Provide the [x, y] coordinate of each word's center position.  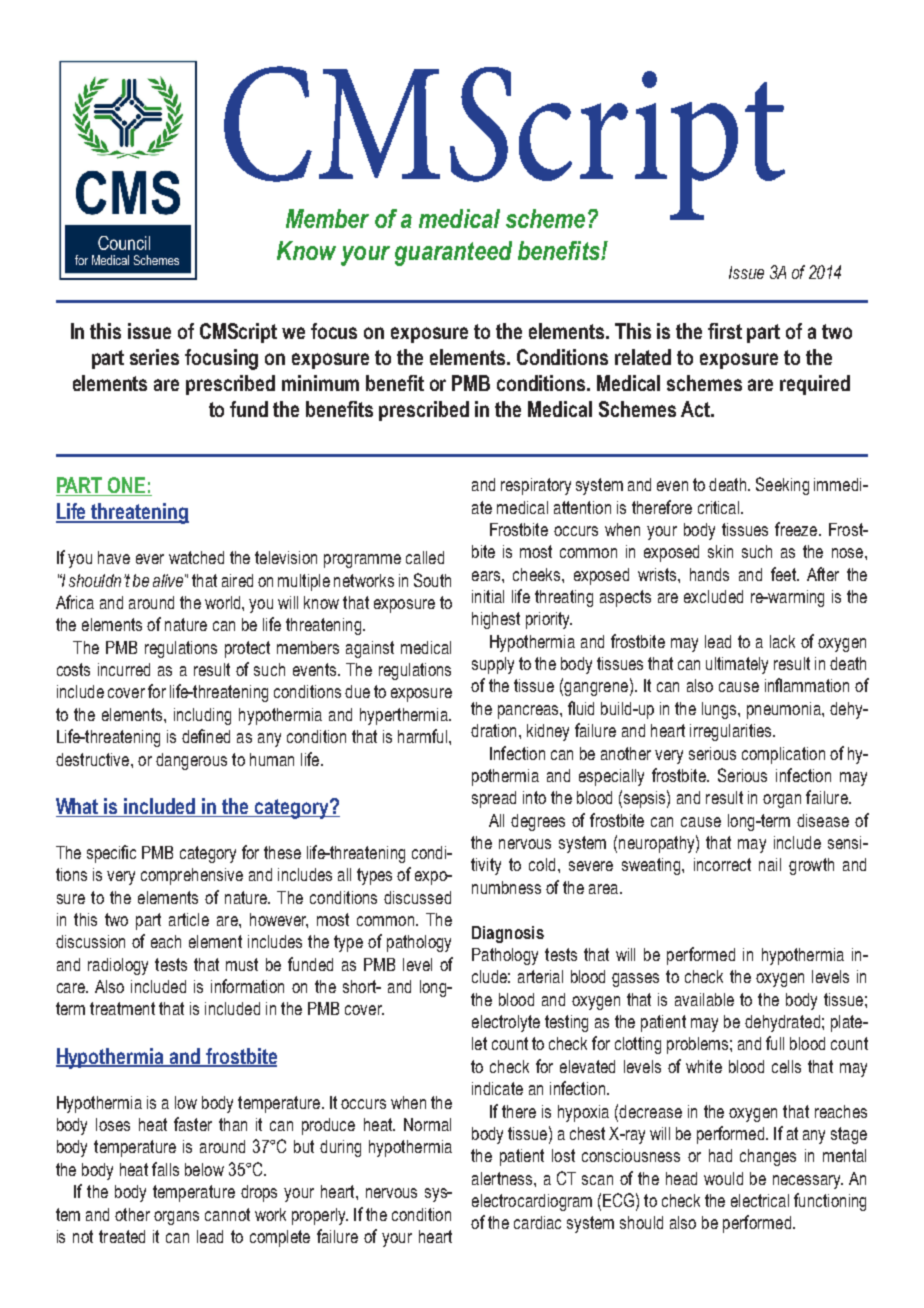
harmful [424, 736]
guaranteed [453, 253]
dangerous [191, 761]
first [725, 331]
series [154, 357]
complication [783, 755]
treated [122, 1236]
